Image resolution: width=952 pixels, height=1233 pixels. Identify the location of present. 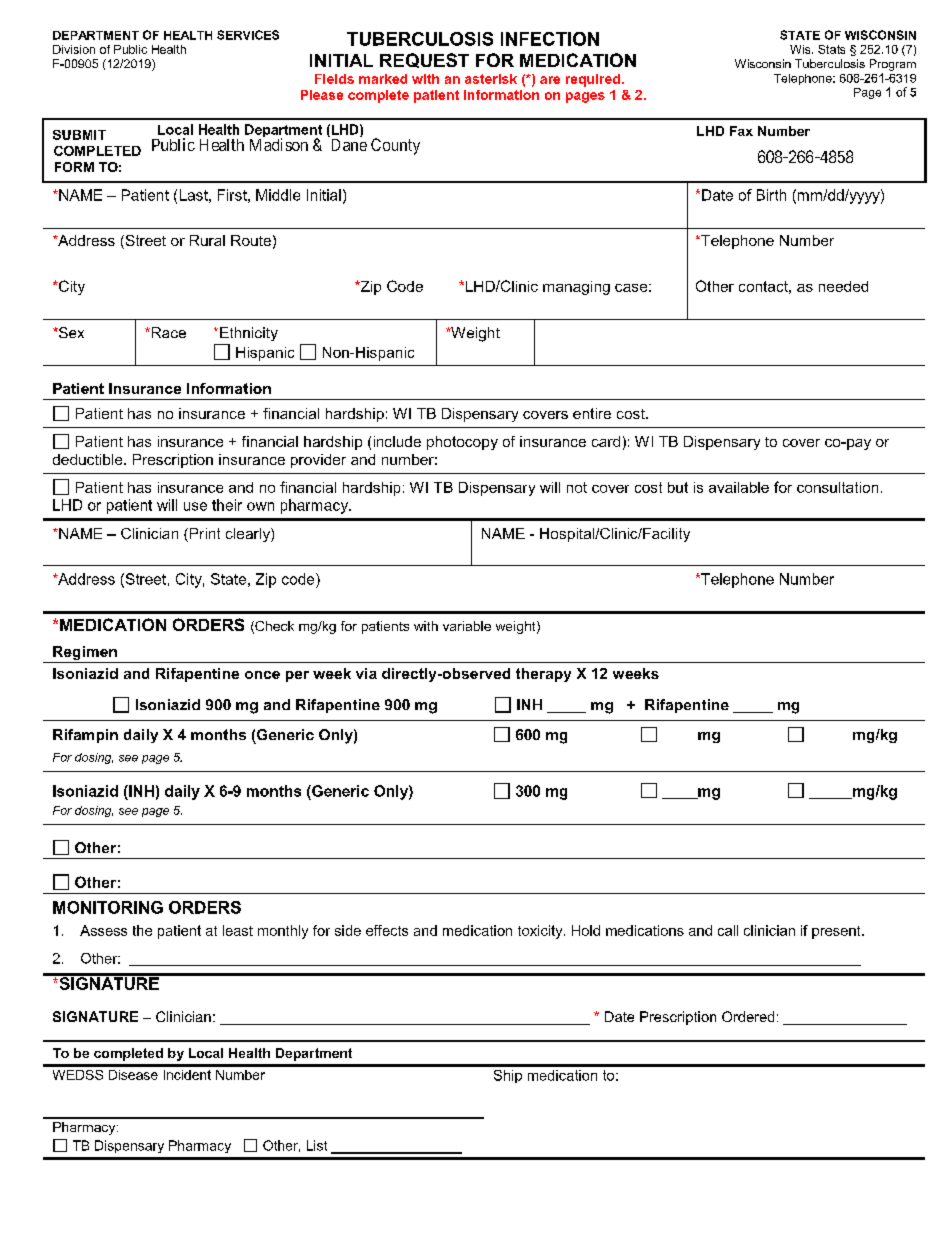
(837, 932).
